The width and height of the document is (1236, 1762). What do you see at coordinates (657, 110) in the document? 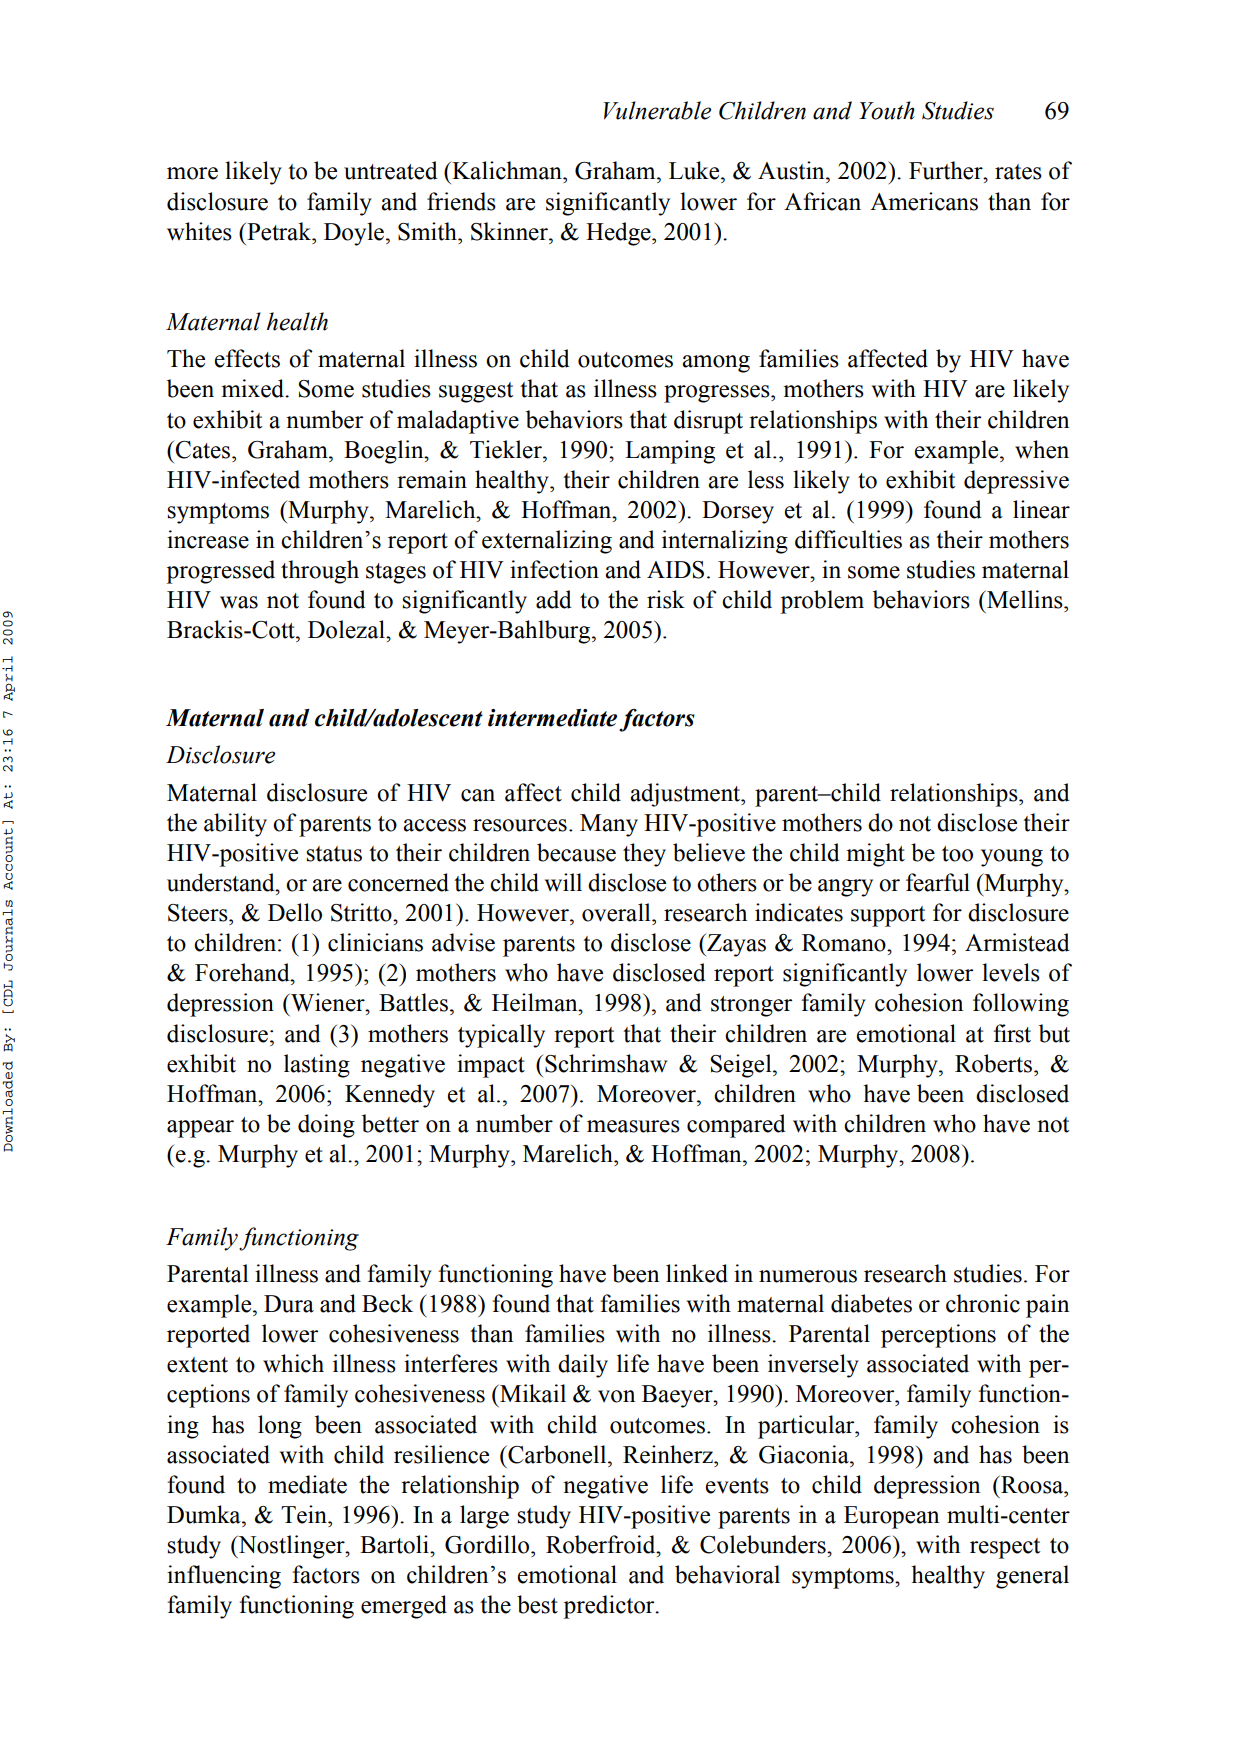
I see `Vulnerable` at bounding box center [657, 110].
